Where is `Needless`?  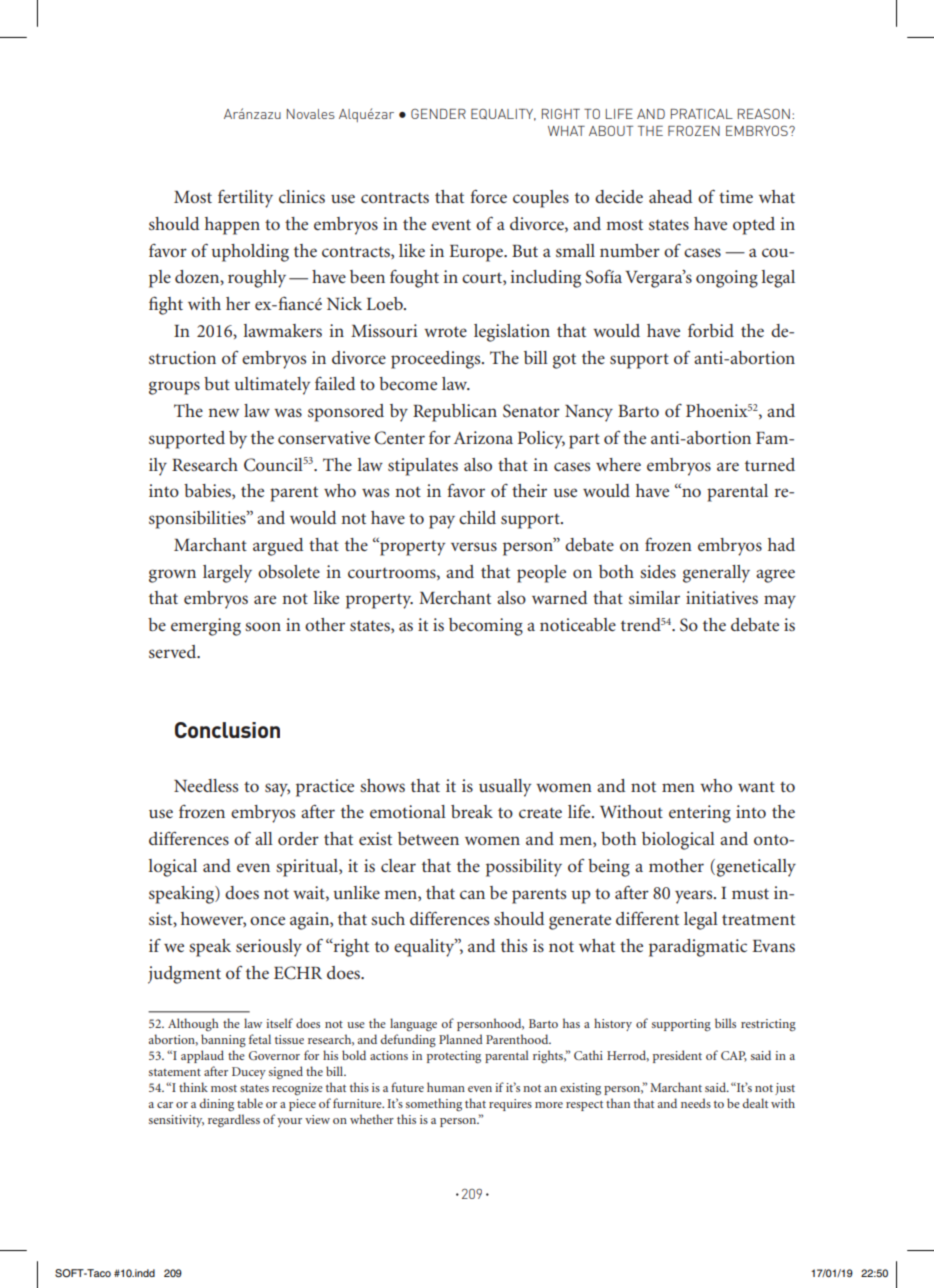
Needless is located at coordinates (206, 785).
